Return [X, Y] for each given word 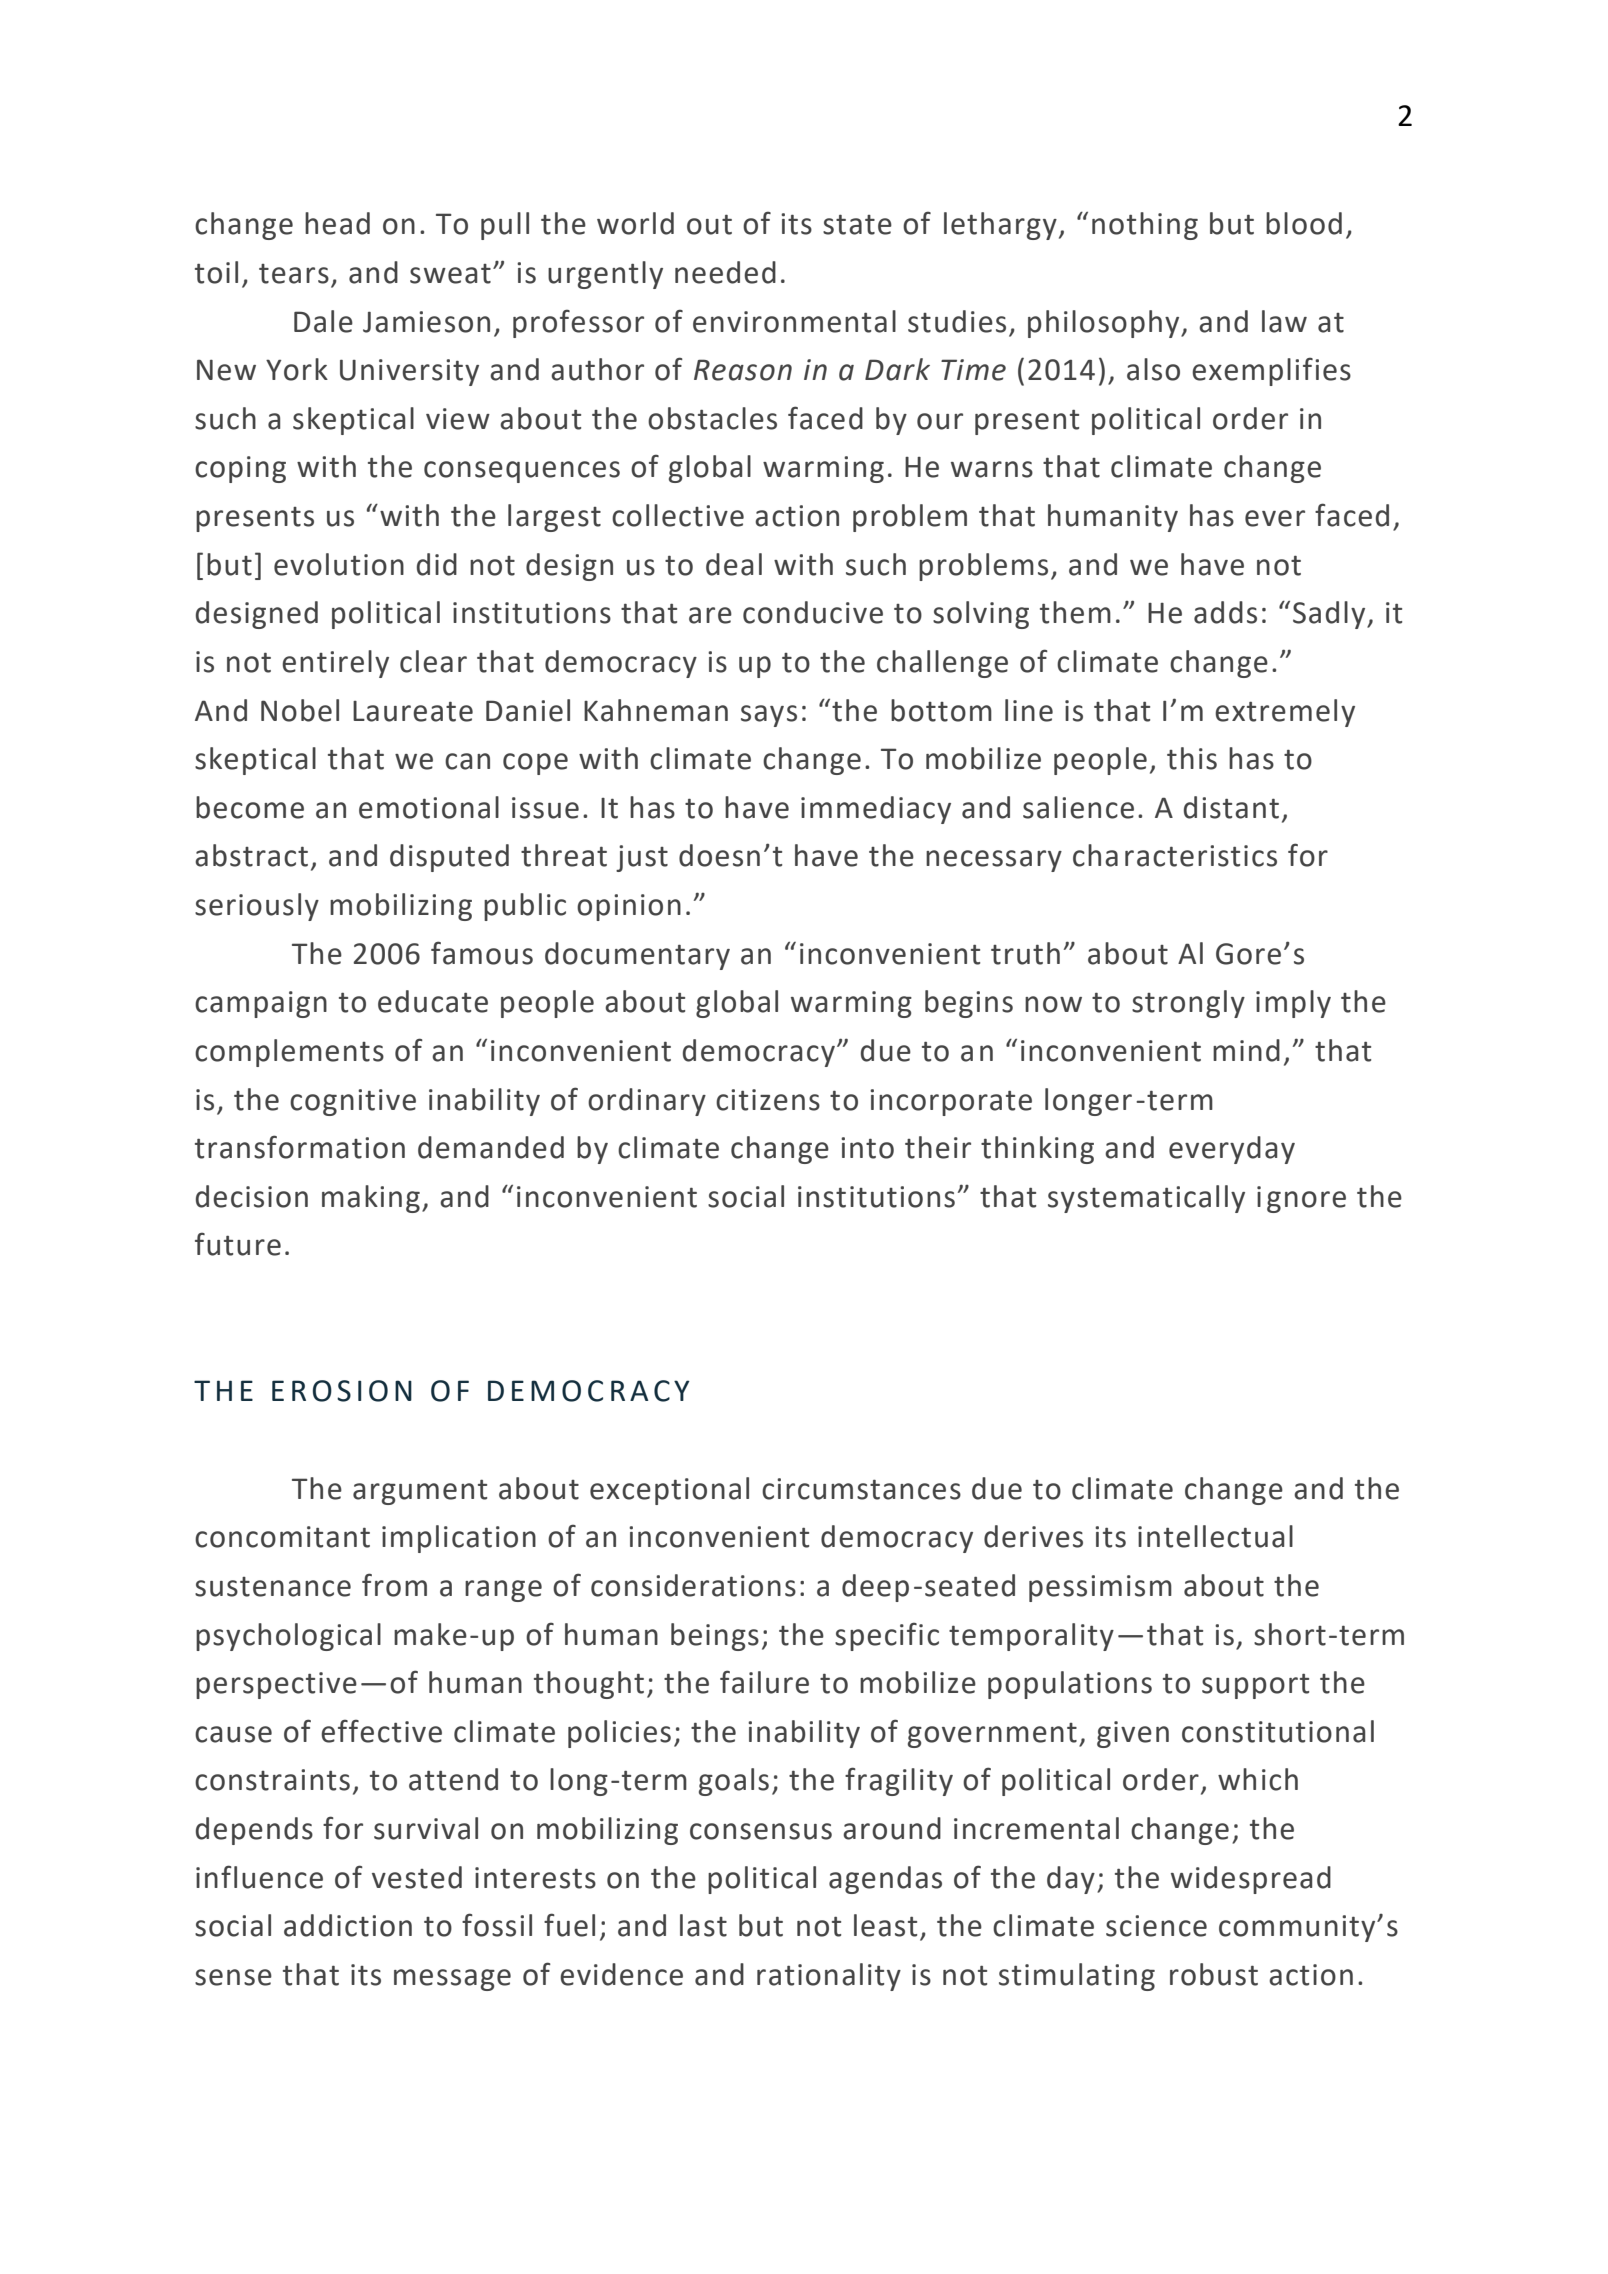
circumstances [861, 1489]
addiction [348, 1925]
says [769, 716]
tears [294, 274]
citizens [768, 1100]
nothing [1145, 226]
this [1192, 758]
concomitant [282, 1537]
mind [1246, 1050]
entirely [335, 664]
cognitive [353, 1102]
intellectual [1215, 1536]
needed [725, 272]
